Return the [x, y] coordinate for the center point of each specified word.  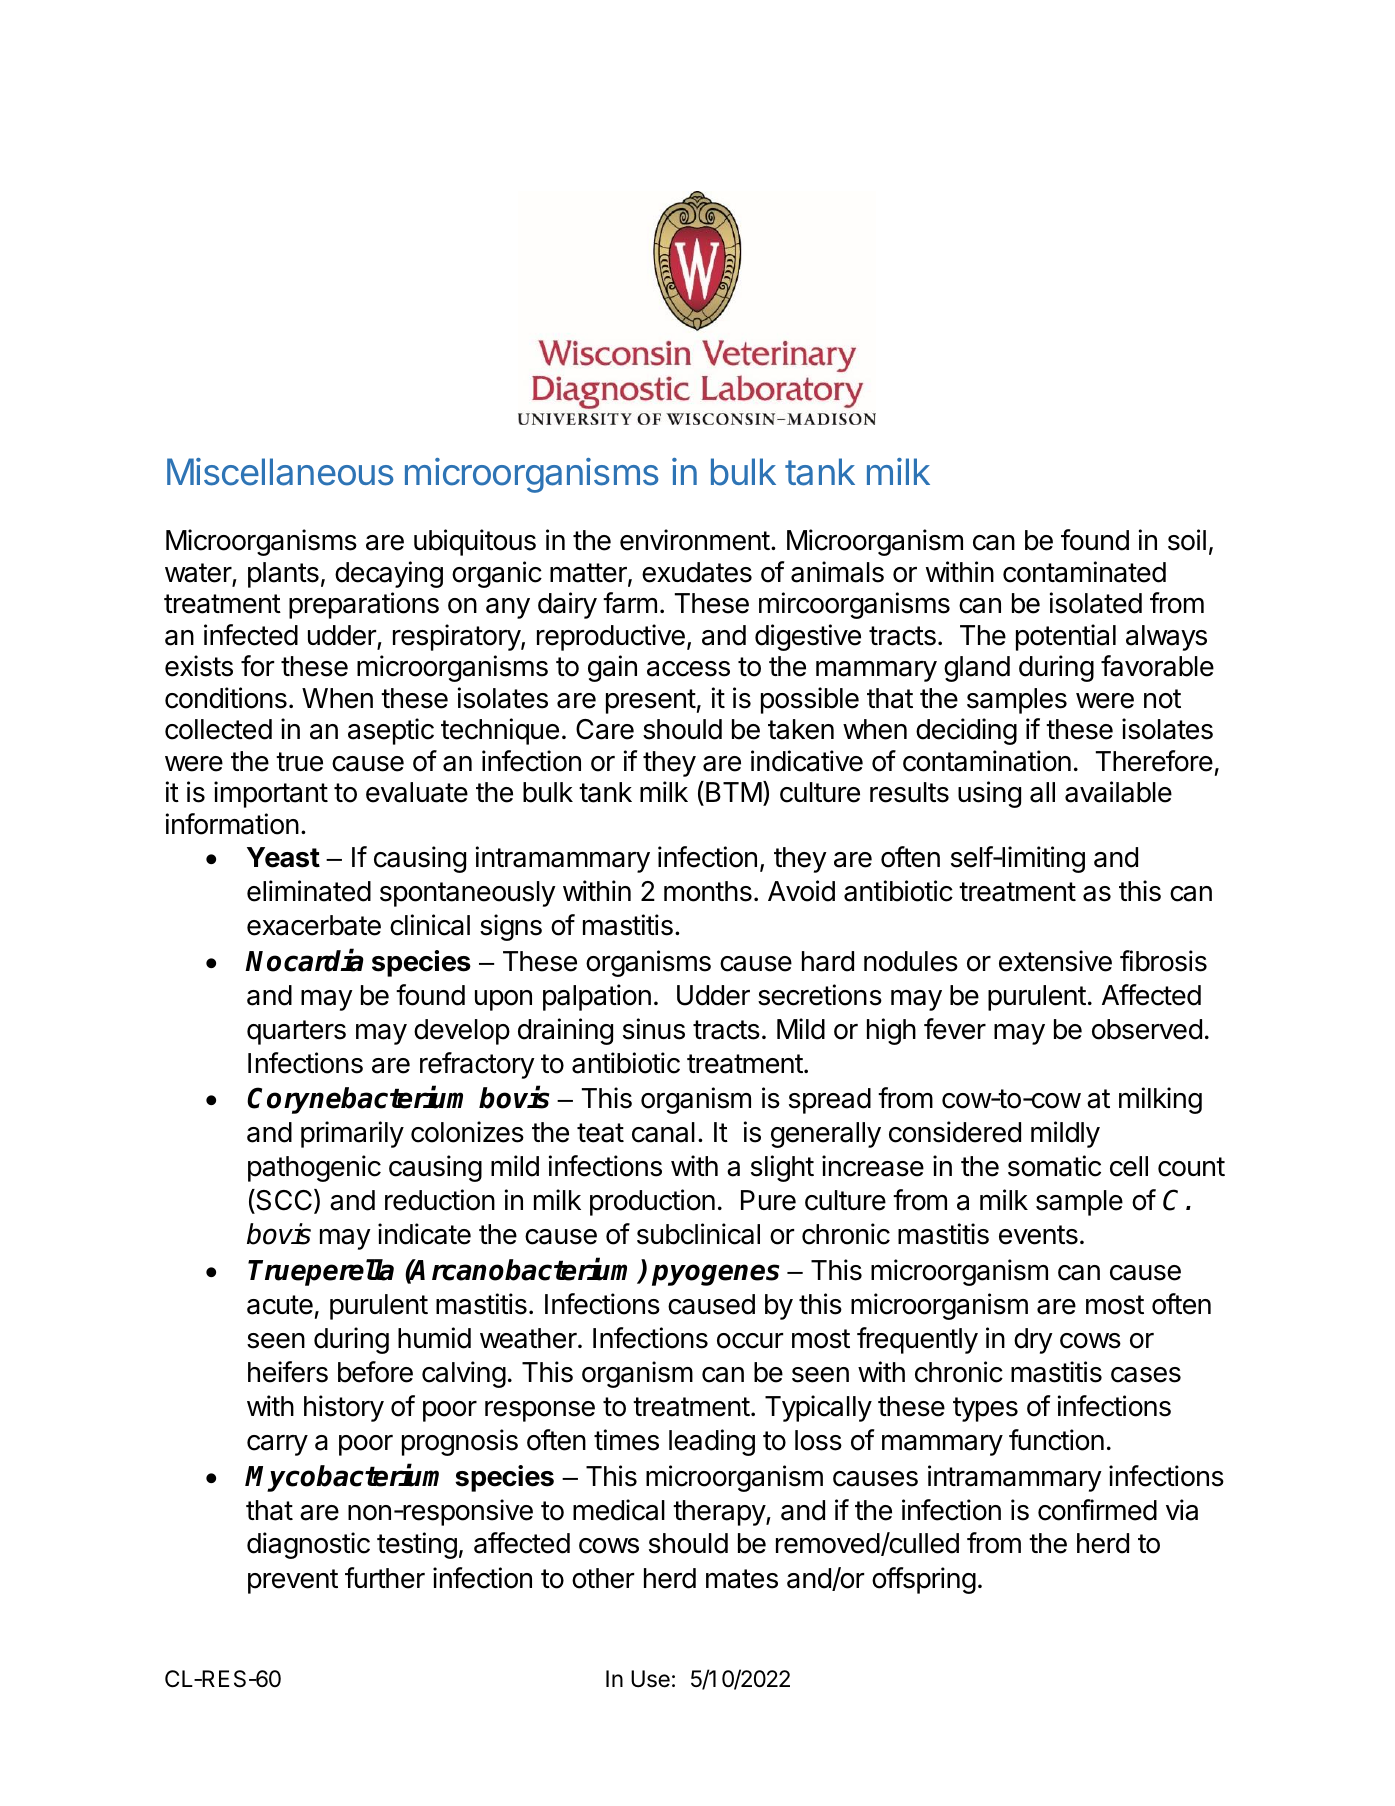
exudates [697, 572]
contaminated [1084, 572]
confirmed [1097, 1510]
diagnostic [308, 1545]
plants [283, 575]
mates [742, 1579]
